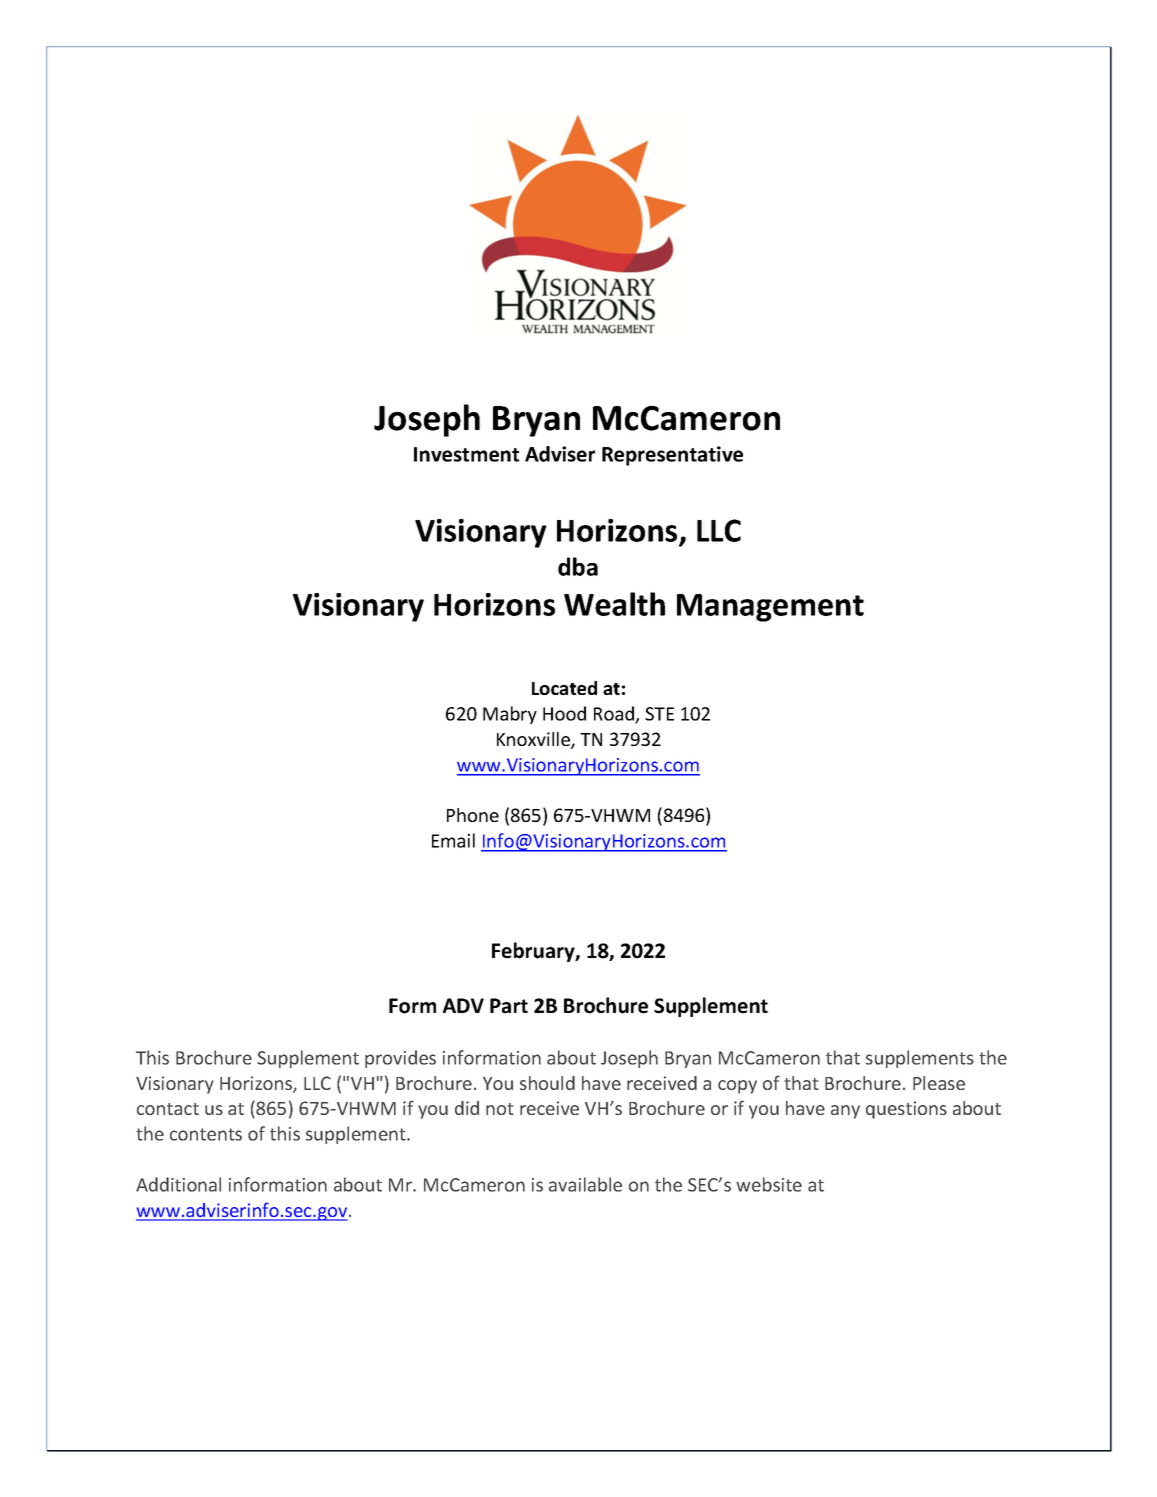 The image size is (1157, 1497). I want to click on copy, so click(737, 1087).
